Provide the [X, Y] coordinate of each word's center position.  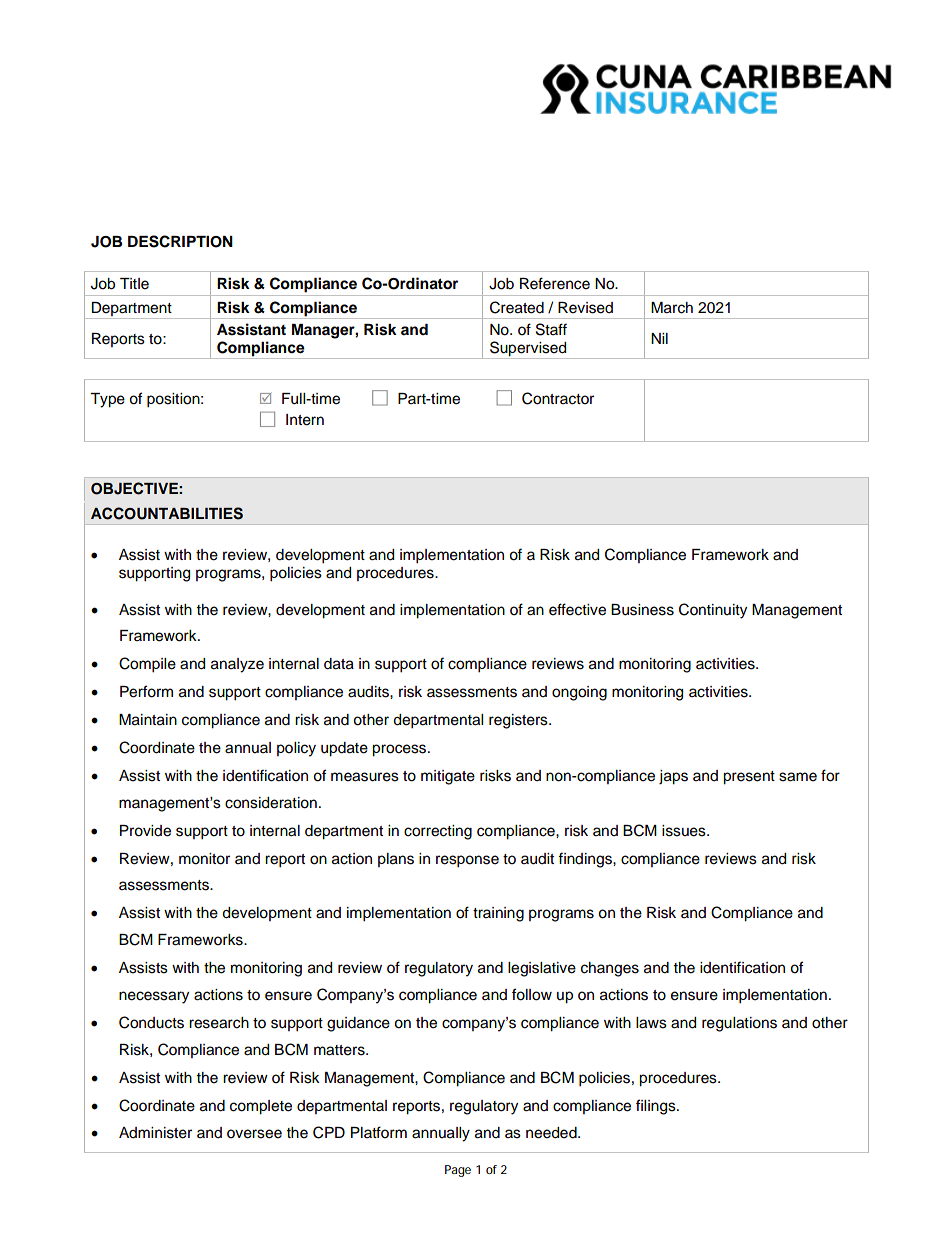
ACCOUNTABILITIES [167, 513]
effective [577, 609]
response [467, 861]
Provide [145, 831]
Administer [155, 1133]
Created [517, 307]
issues [685, 831]
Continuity [713, 611]
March [672, 308]
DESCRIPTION [180, 241]
